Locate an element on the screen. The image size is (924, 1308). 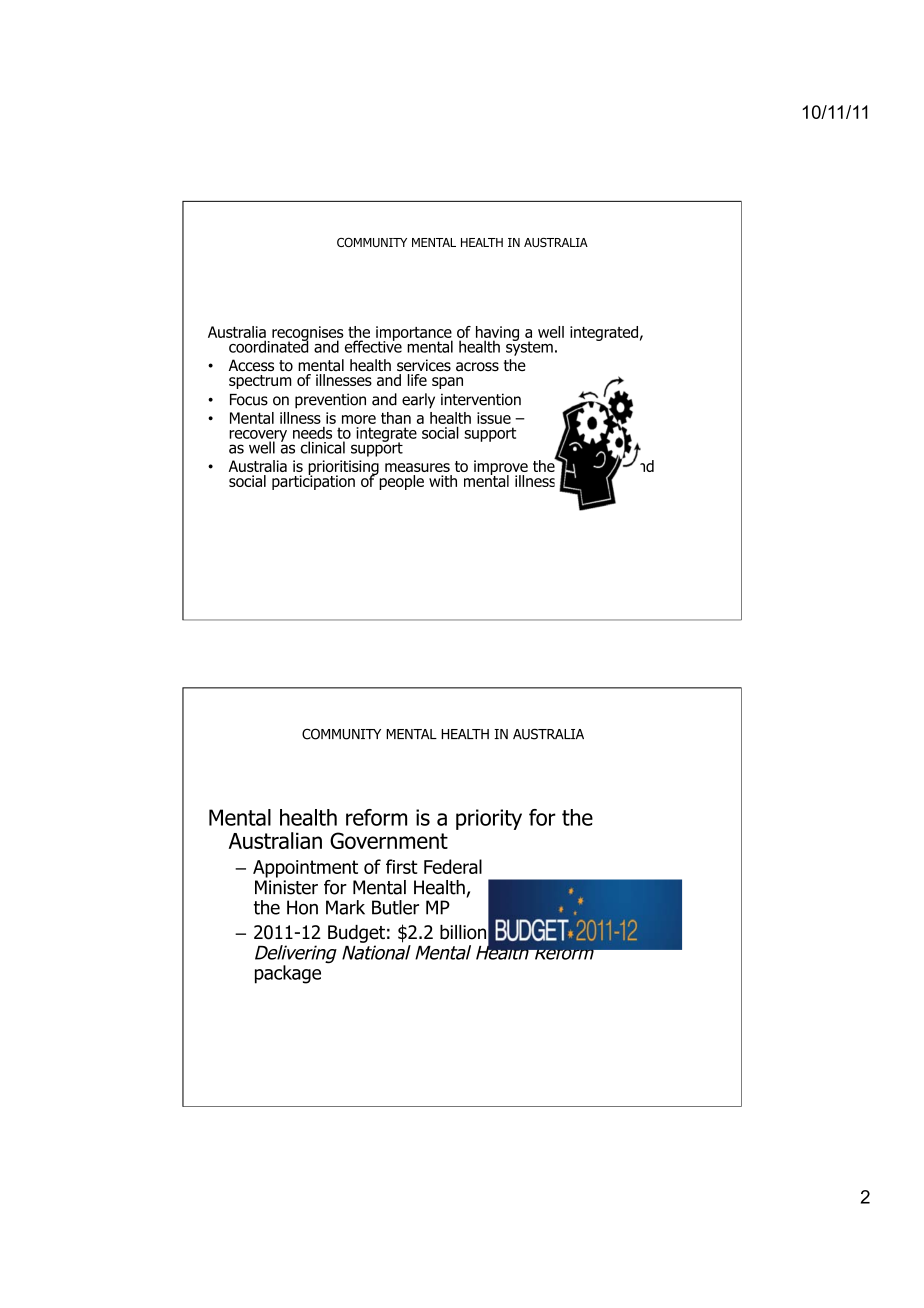
package is located at coordinates (288, 974).
